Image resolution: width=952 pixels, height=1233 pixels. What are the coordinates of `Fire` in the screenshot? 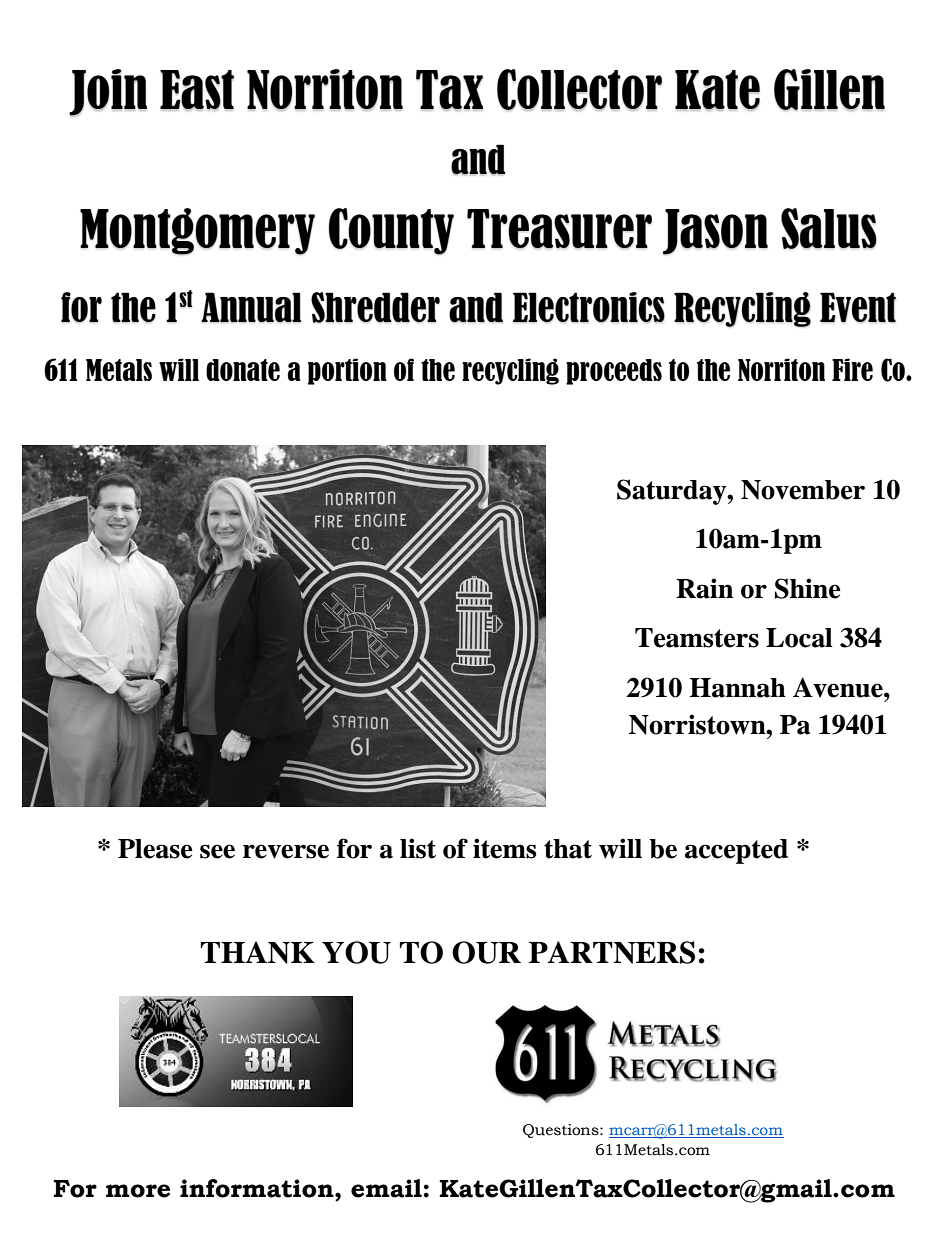 It's located at (852, 369).
